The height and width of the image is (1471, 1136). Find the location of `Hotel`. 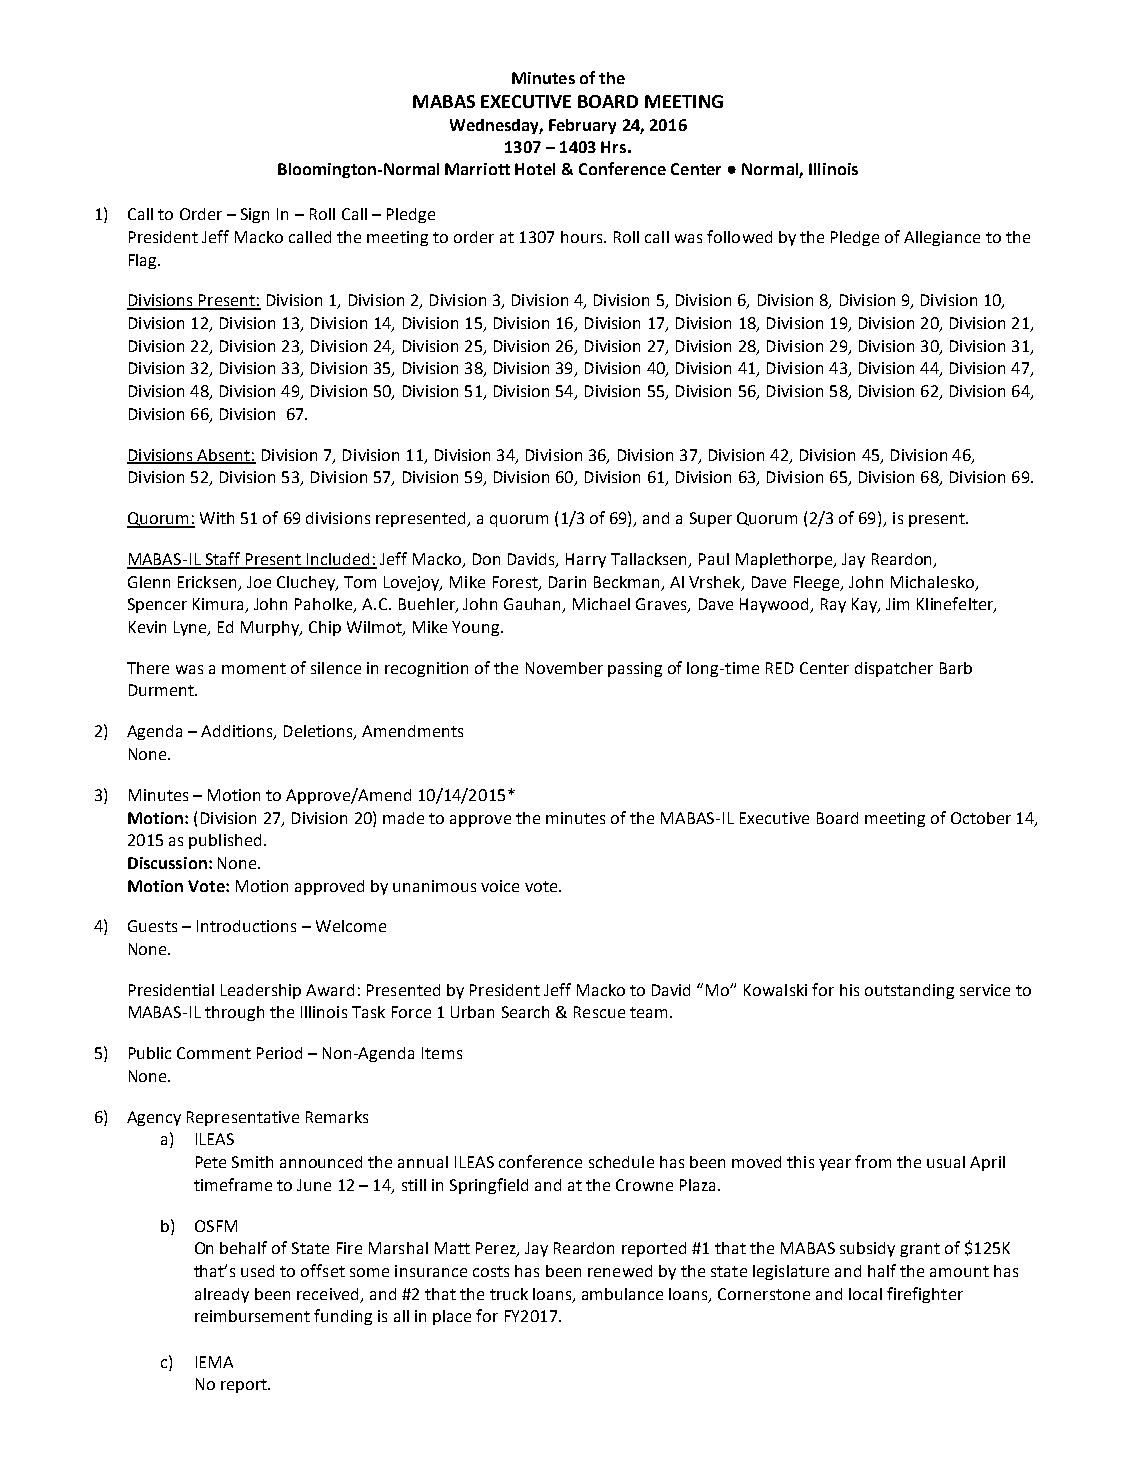

Hotel is located at coordinates (535, 169).
